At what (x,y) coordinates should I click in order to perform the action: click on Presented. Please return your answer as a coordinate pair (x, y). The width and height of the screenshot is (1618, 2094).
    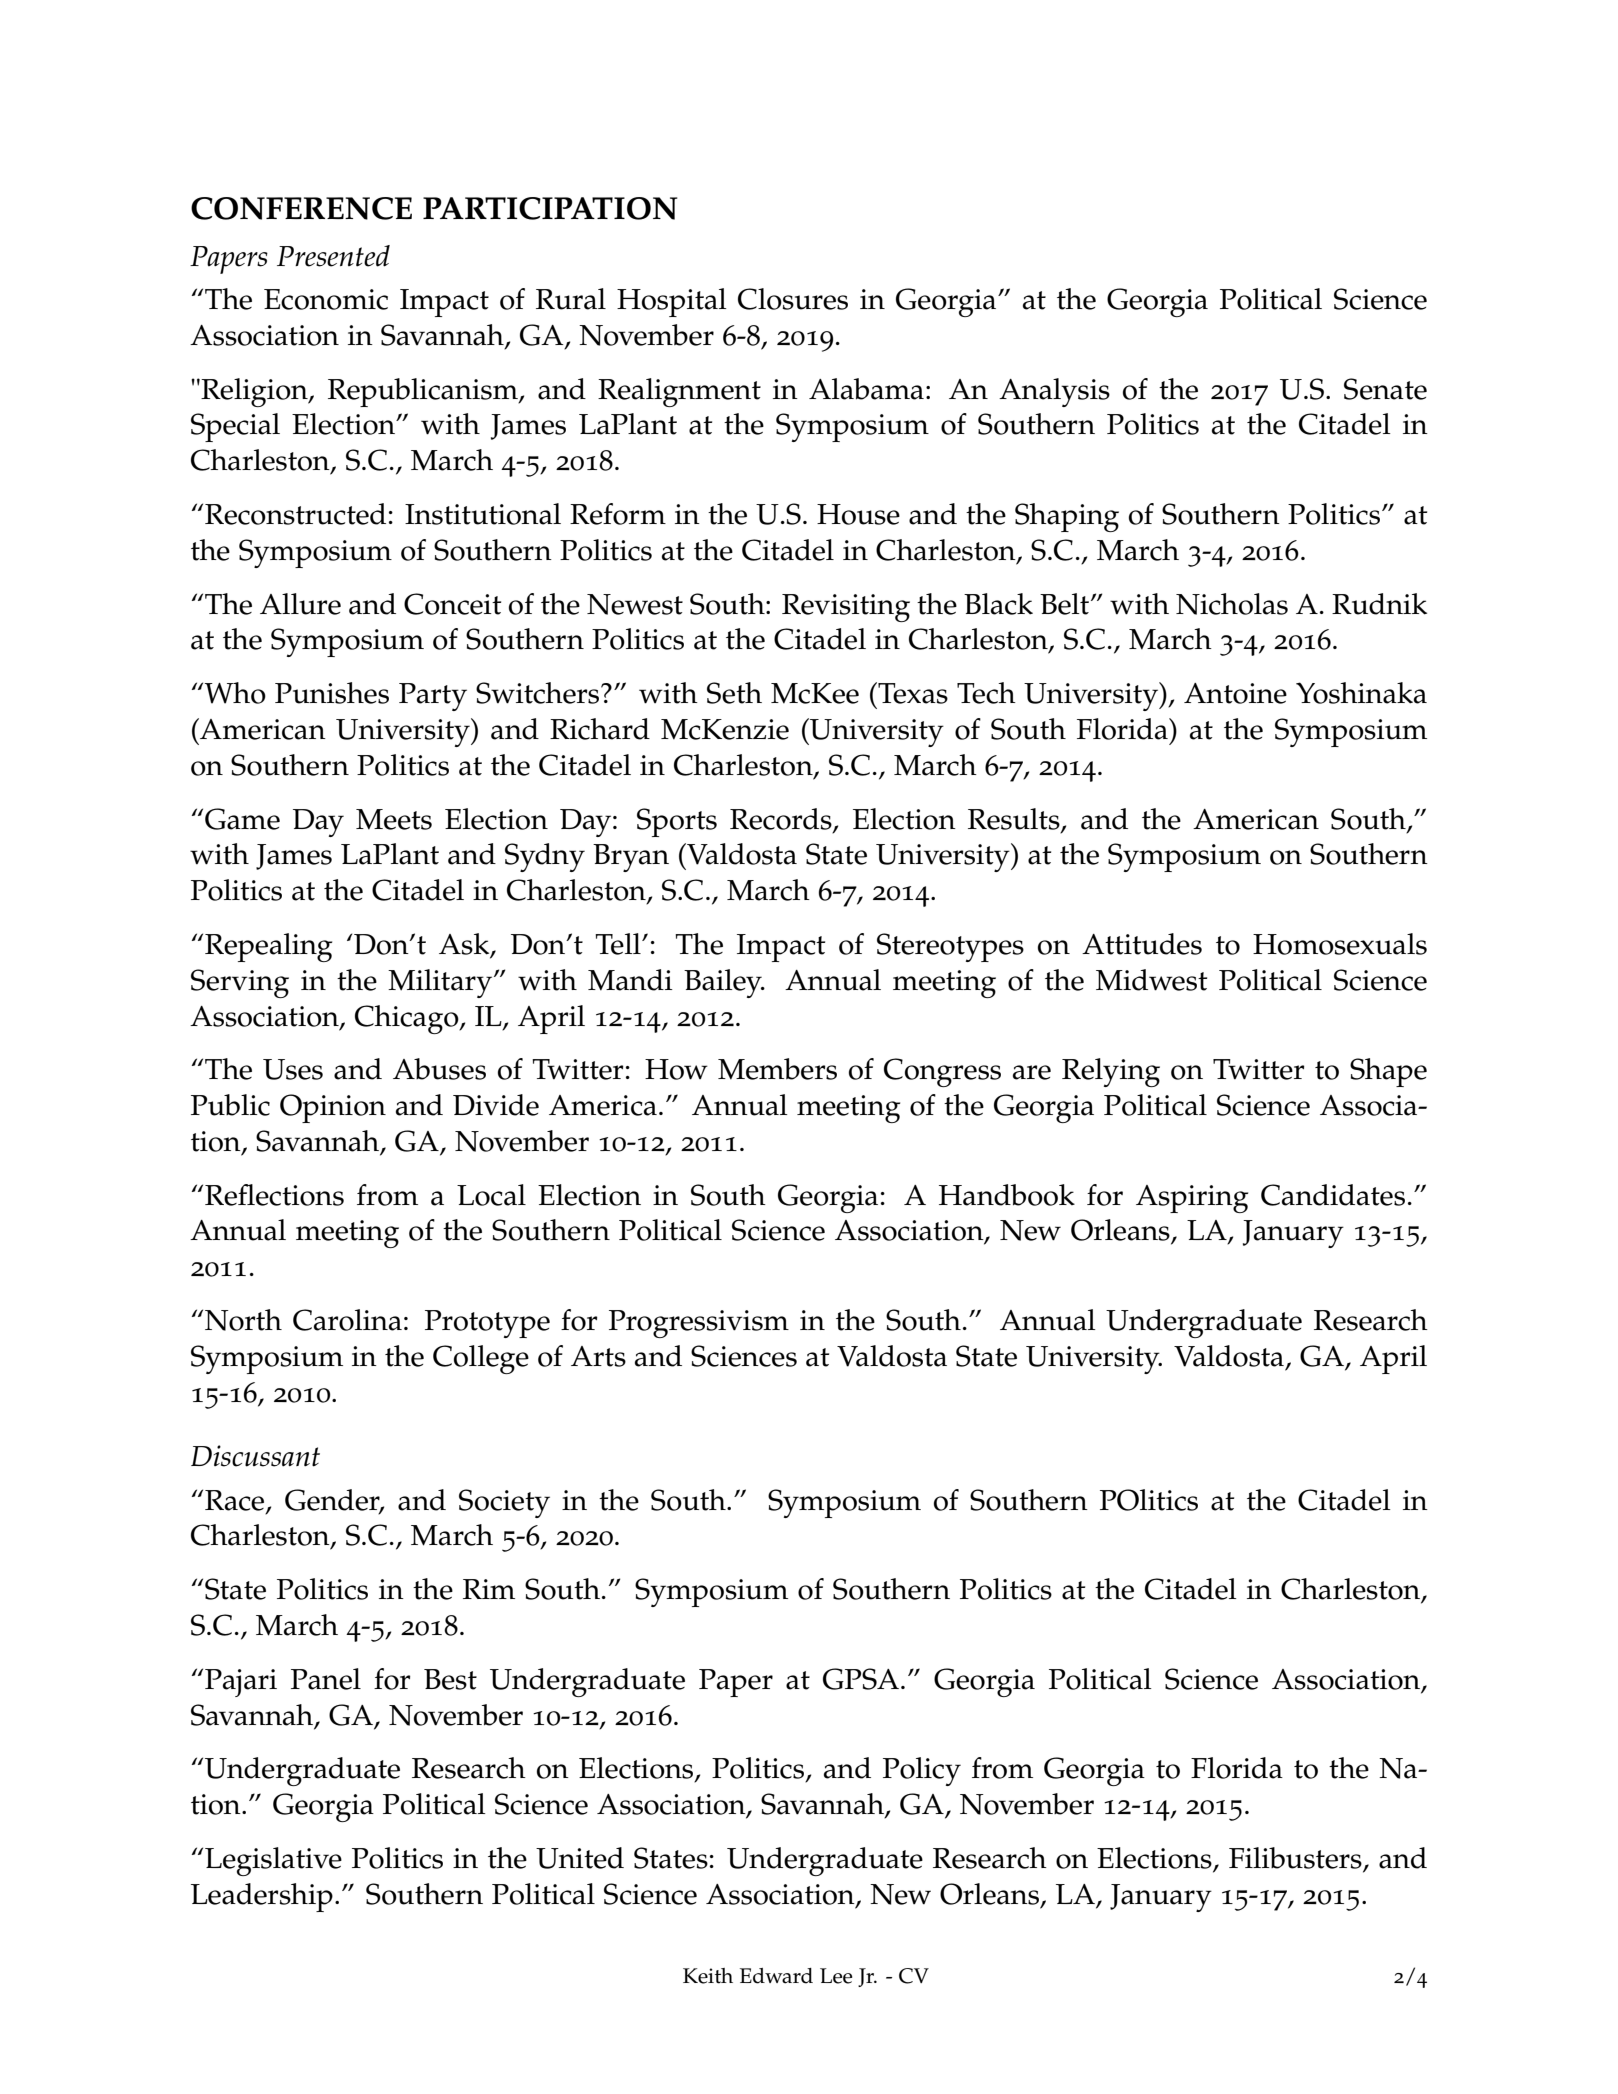
    Looking at the image, I should click on (333, 256).
